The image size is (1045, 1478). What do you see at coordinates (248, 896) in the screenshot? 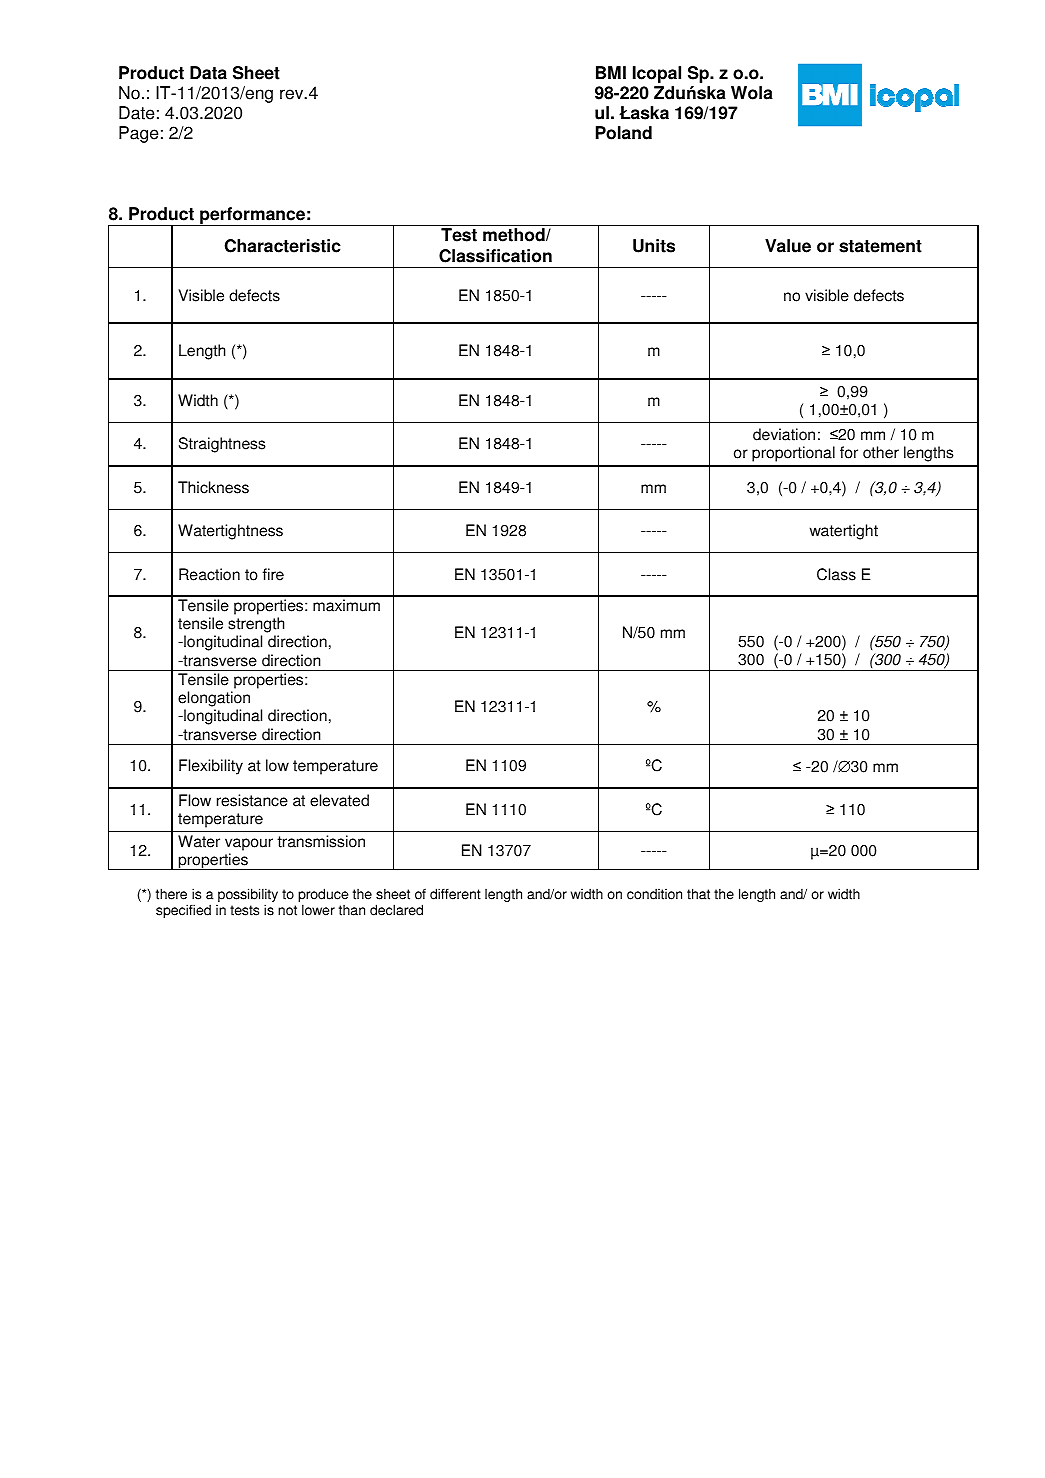
I see `possibility` at bounding box center [248, 896].
